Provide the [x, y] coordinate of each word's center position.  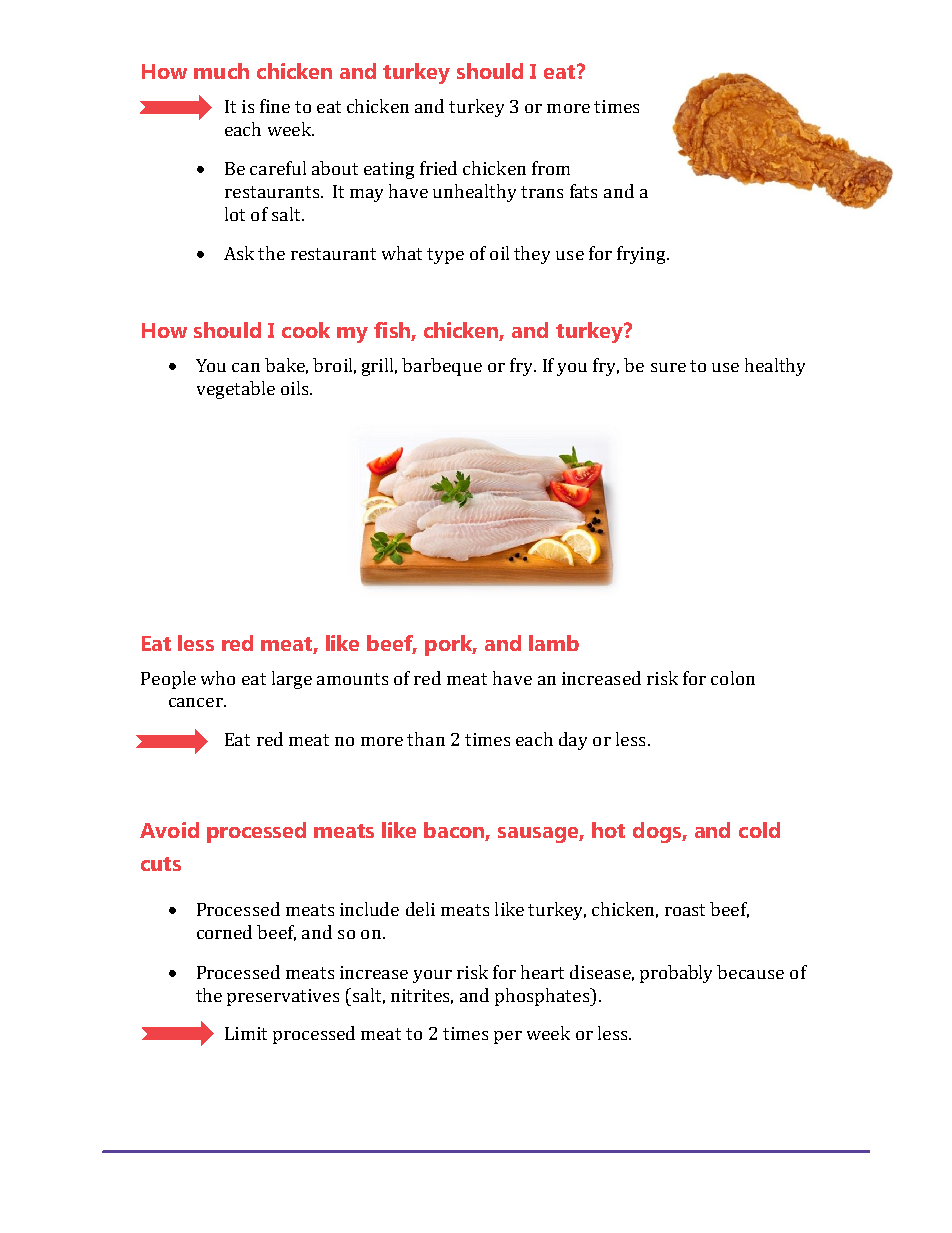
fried [438, 168]
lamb [554, 643]
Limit [246, 1033]
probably [676, 974]
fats [583, 191]
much [221, 71]
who [218, 678]
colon [733, 678]
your [432, 976]
